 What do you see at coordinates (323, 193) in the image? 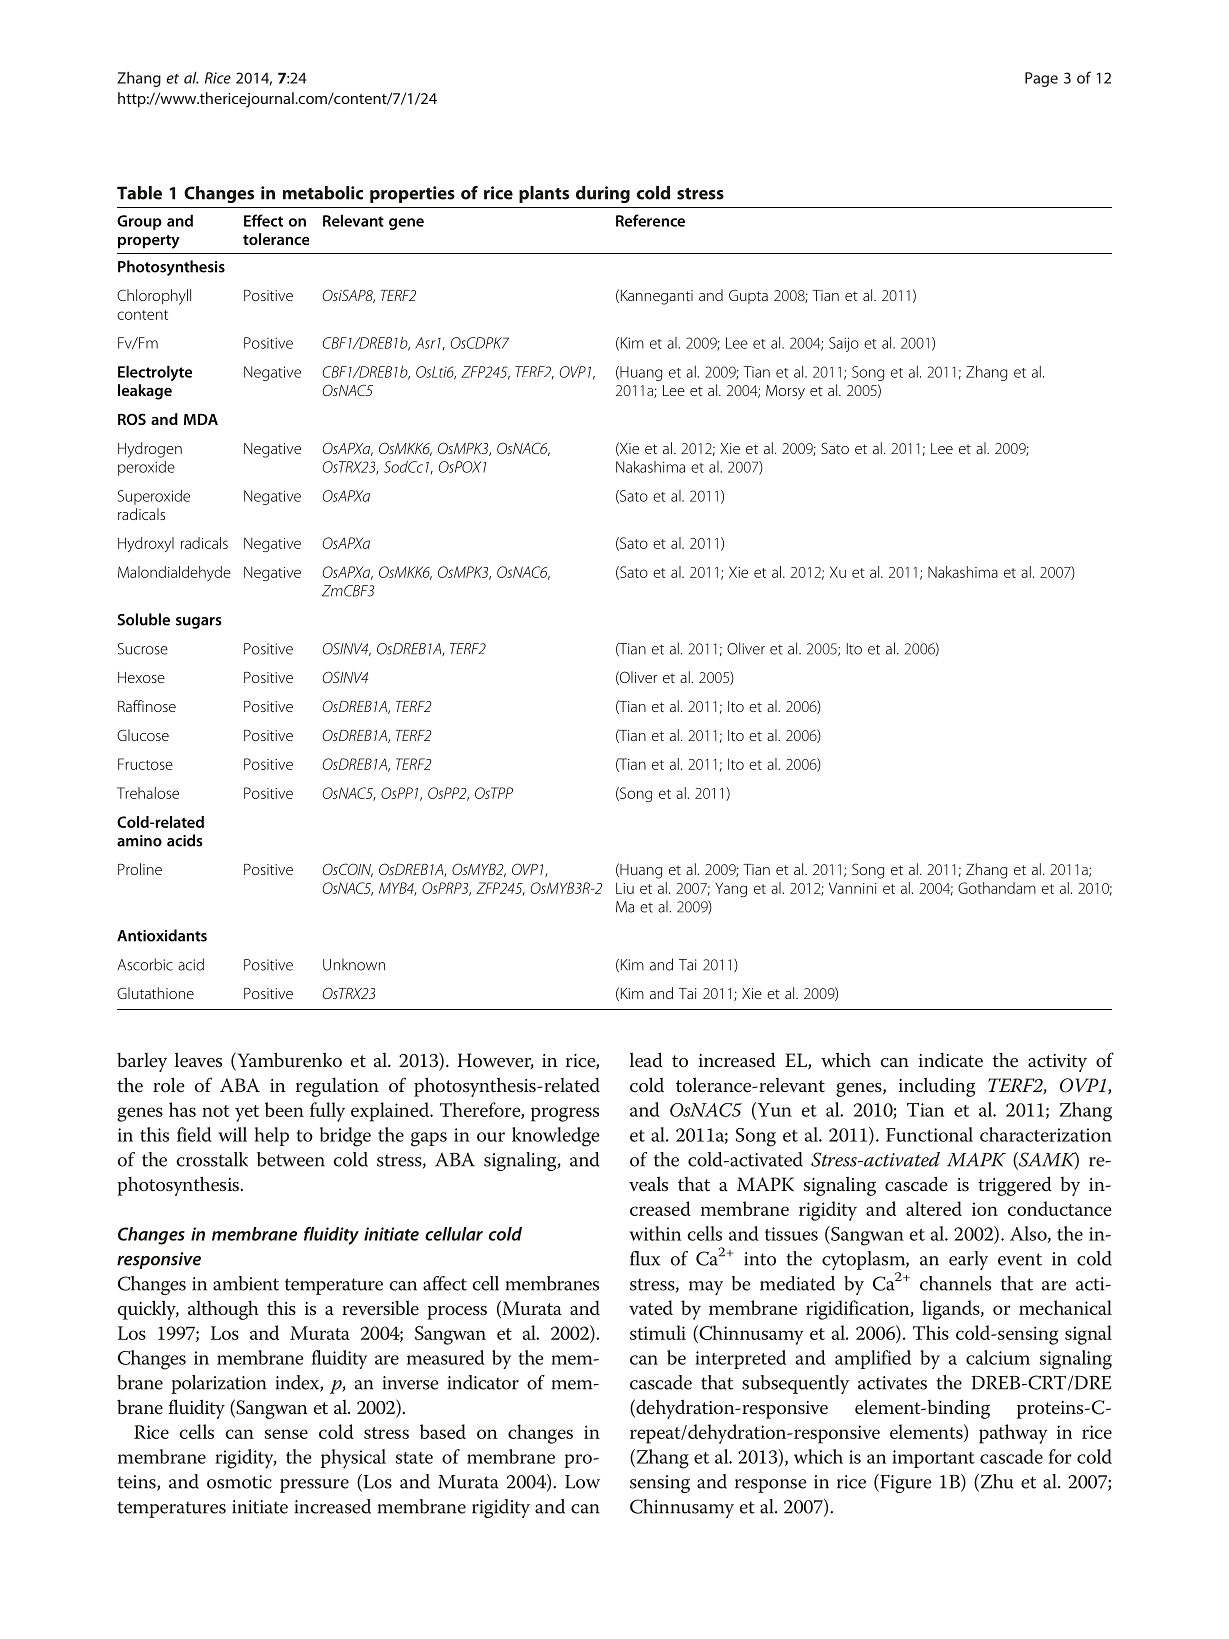
I see `metabolic` at bounding box center [323, 193].
